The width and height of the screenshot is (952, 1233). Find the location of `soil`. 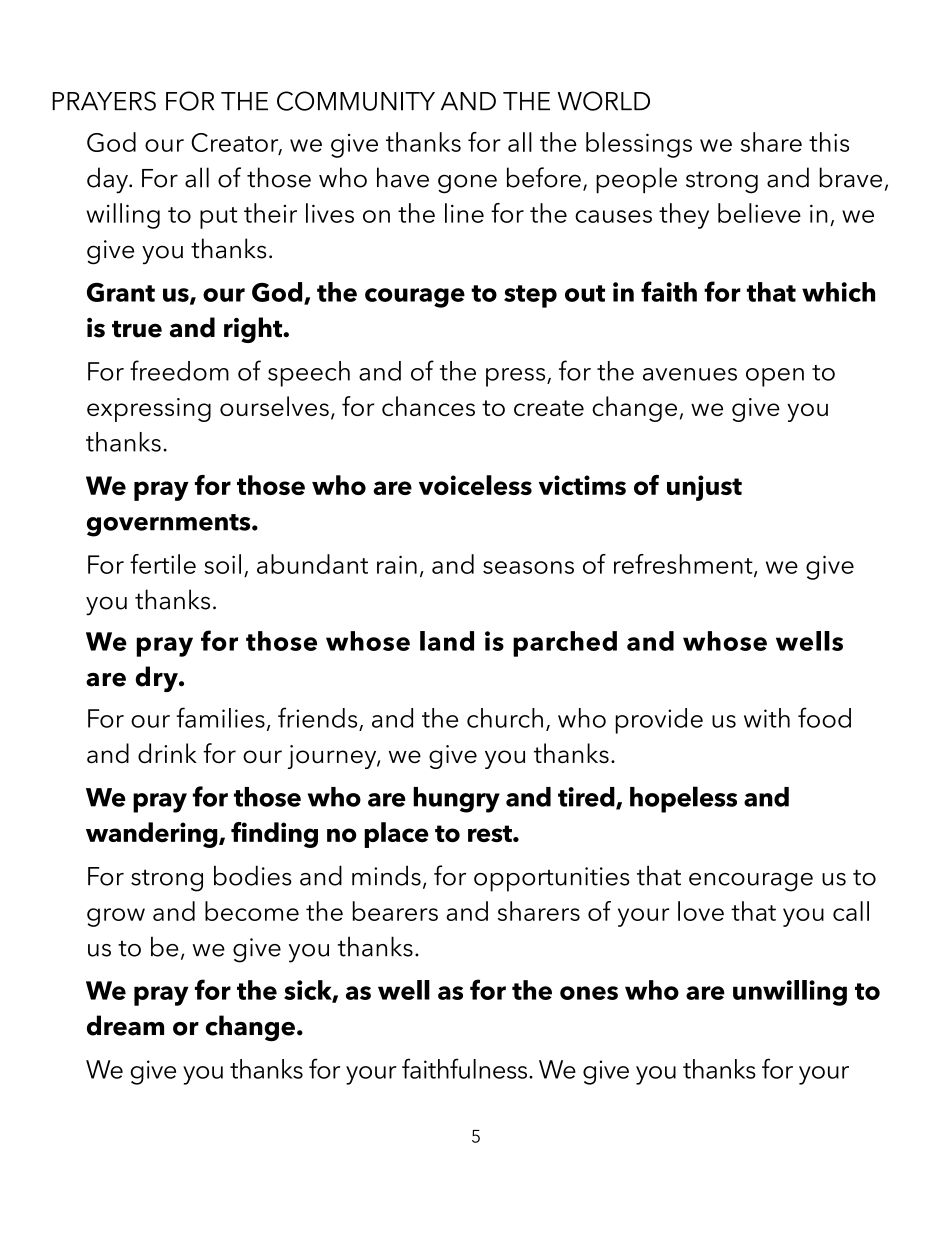

soil is located at coordinates (222, 564).
